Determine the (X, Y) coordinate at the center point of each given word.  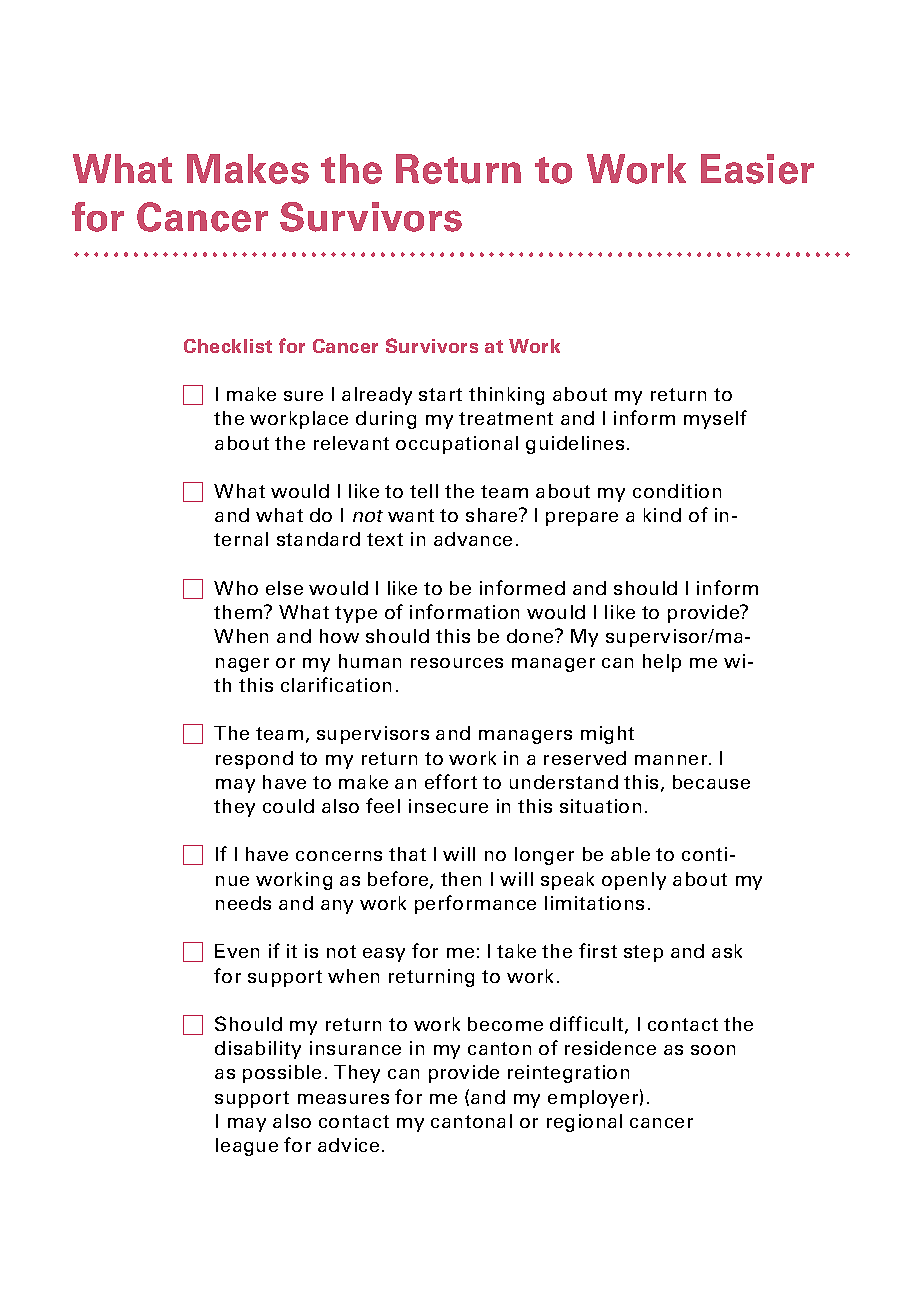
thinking (506, 396)
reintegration (568, 1074)
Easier (757, 169)
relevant (351, 443)
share (493, 515)
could (288, 806)
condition (677, 491)
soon (713, 1050)
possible (282, 1074)
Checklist (228, 346)
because (711, 782)
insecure (448, 806)
